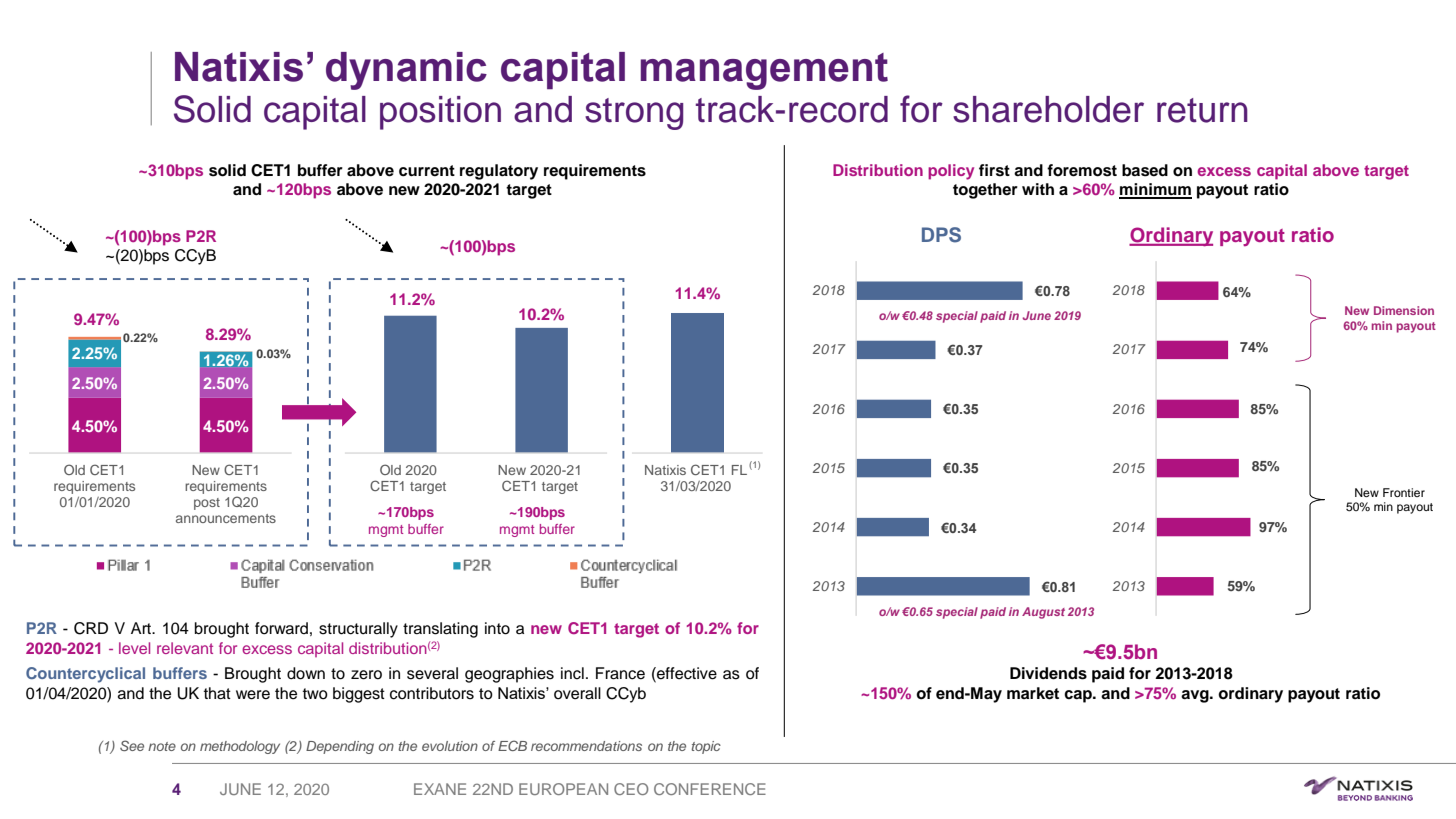  Describe the element at coordinates (427, 171) in the screenshot. I see `current` at that location.
